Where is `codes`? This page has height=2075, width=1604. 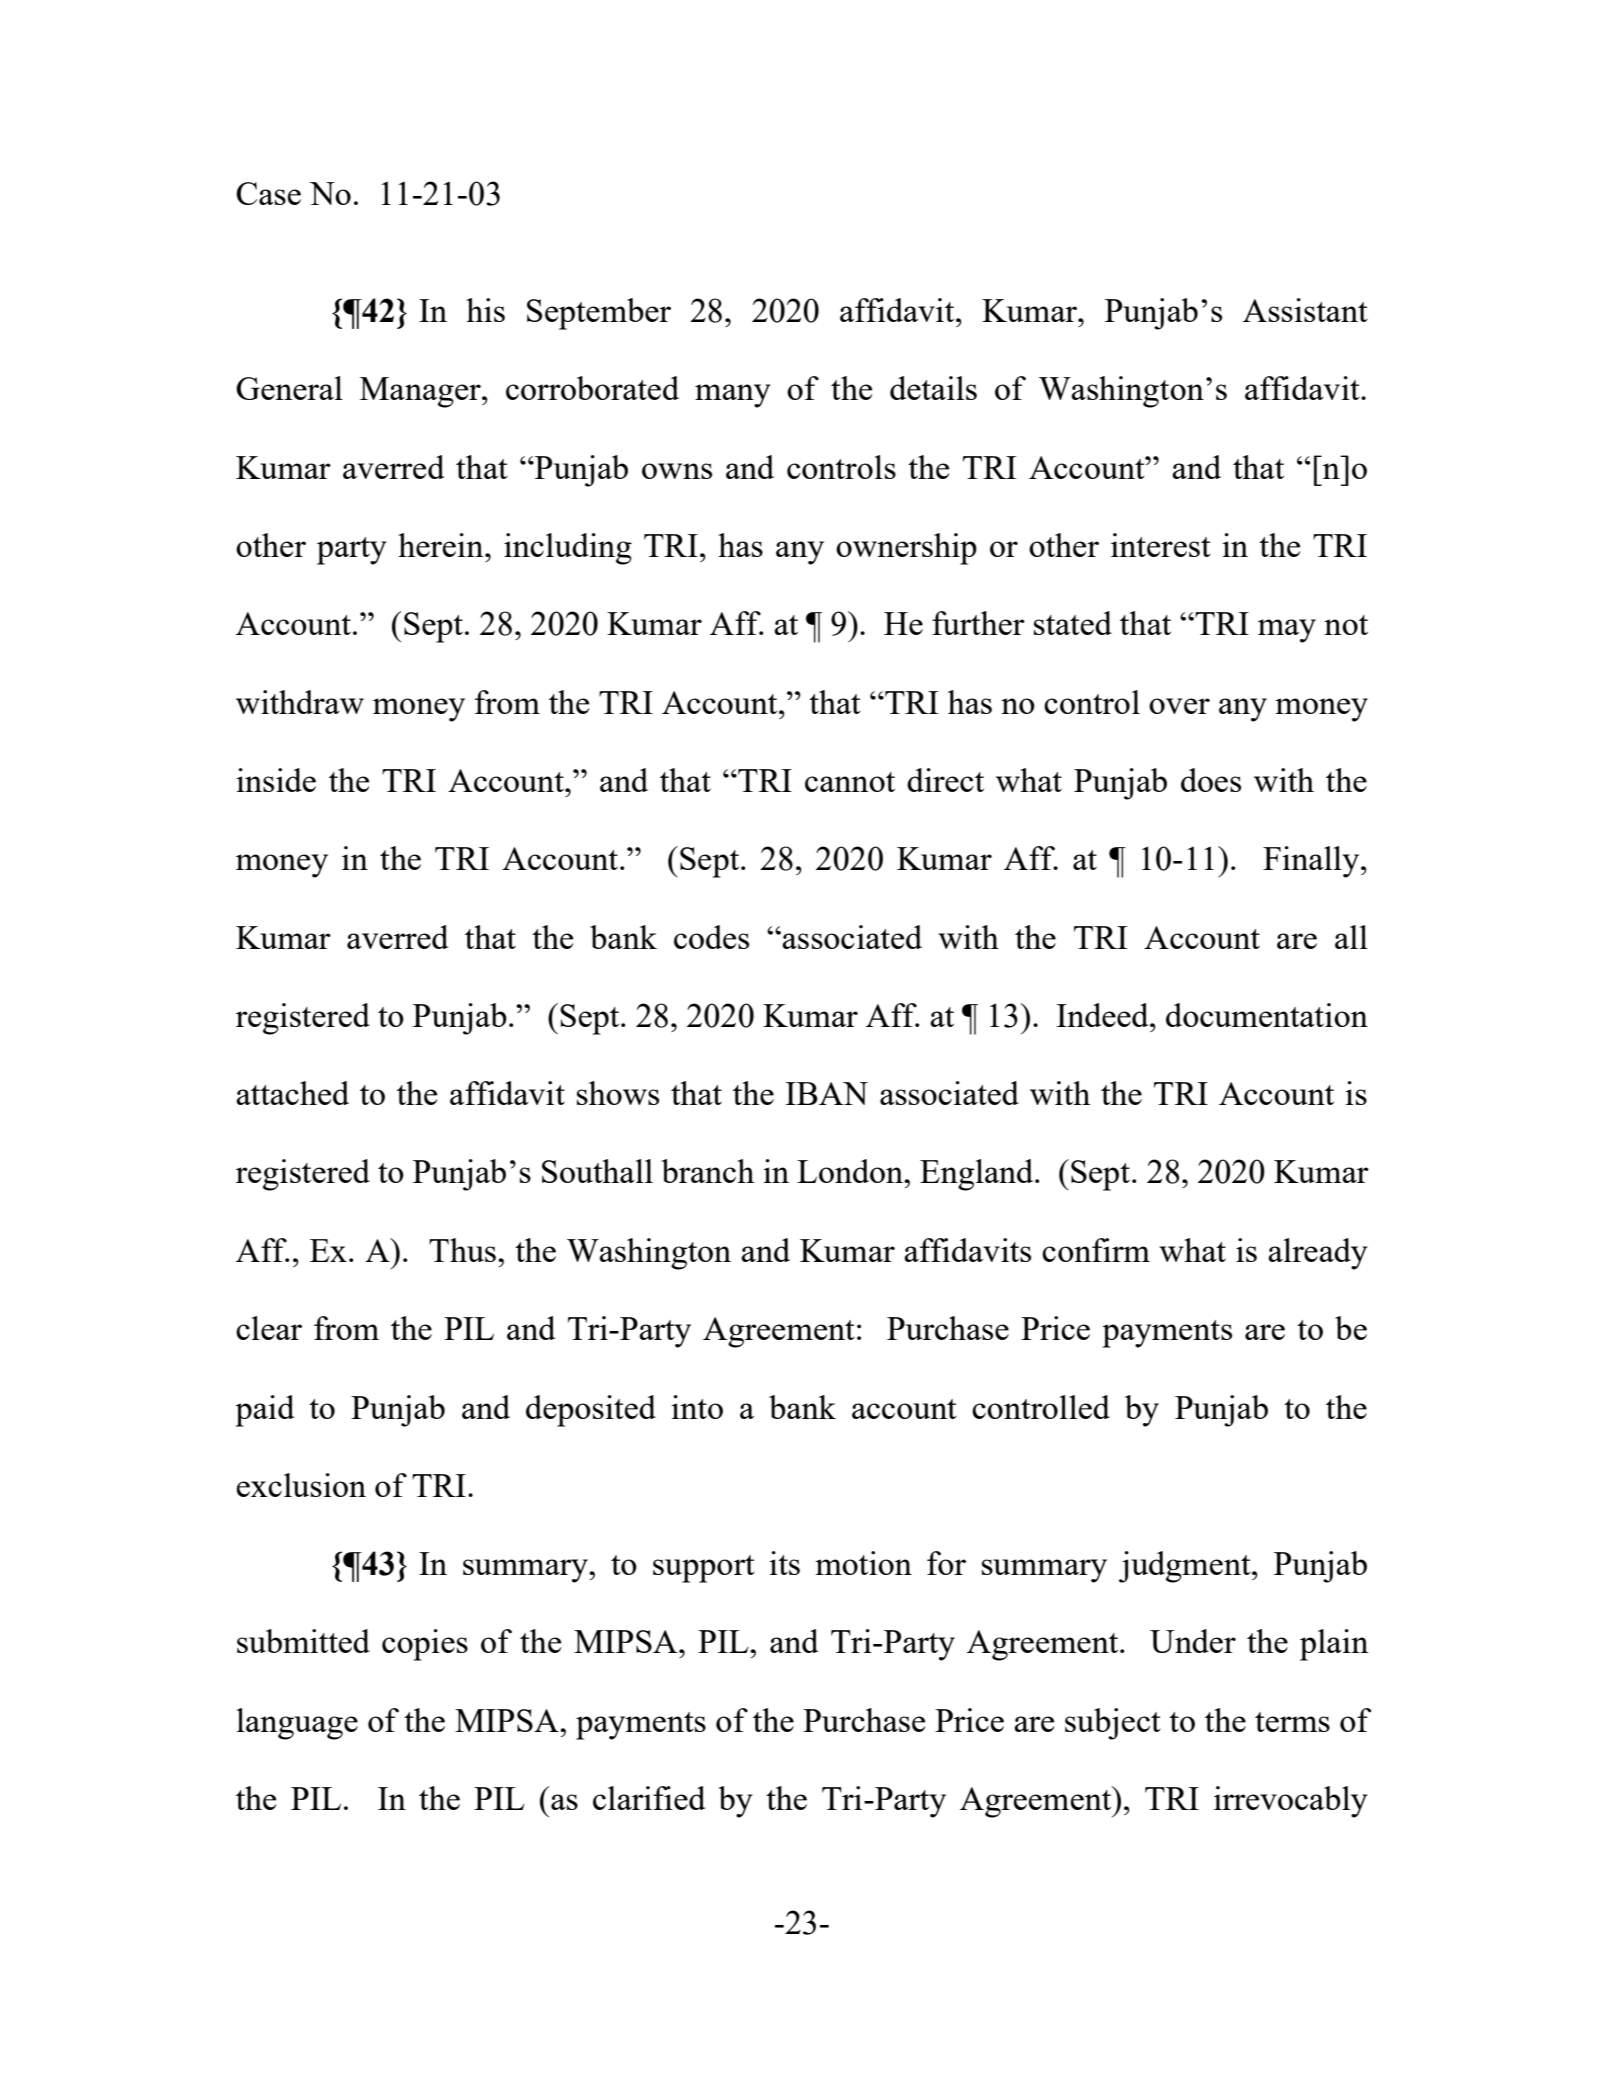 codes is located at coordinates (711, 937).
